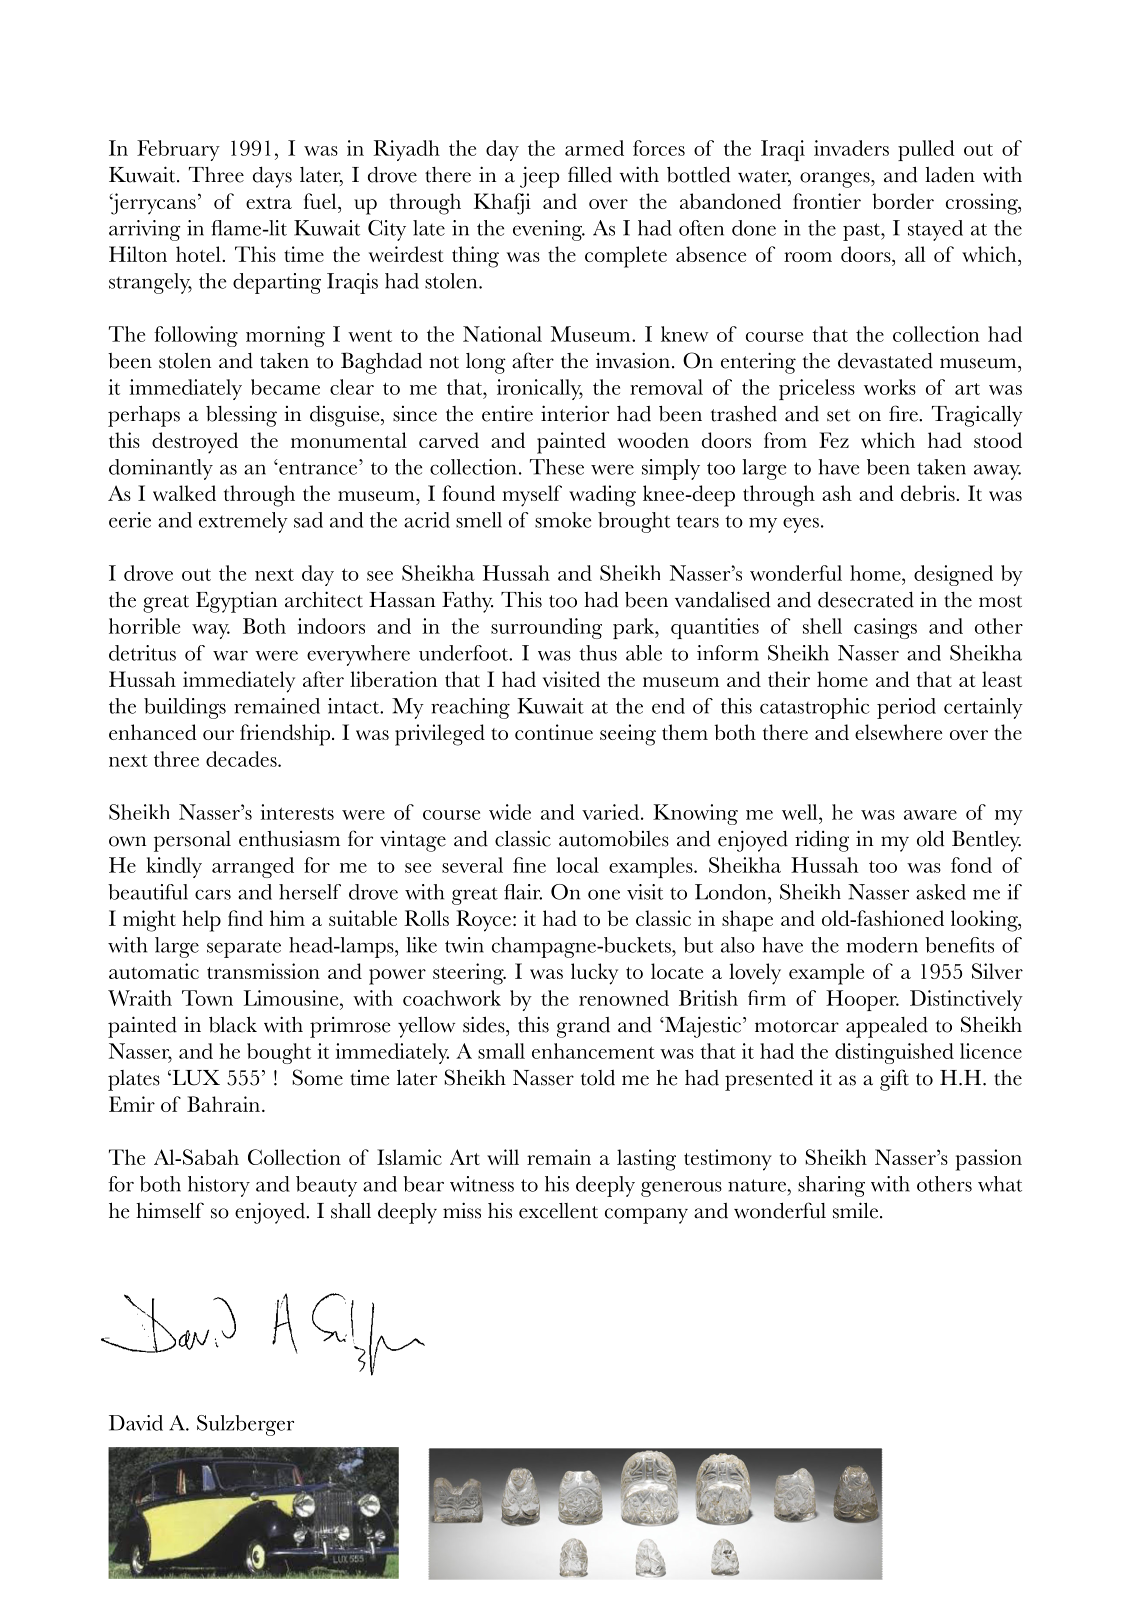  What do you see at coordinates (930, 815) in the page?
I see `aware` at bounding box center [930, 815].
